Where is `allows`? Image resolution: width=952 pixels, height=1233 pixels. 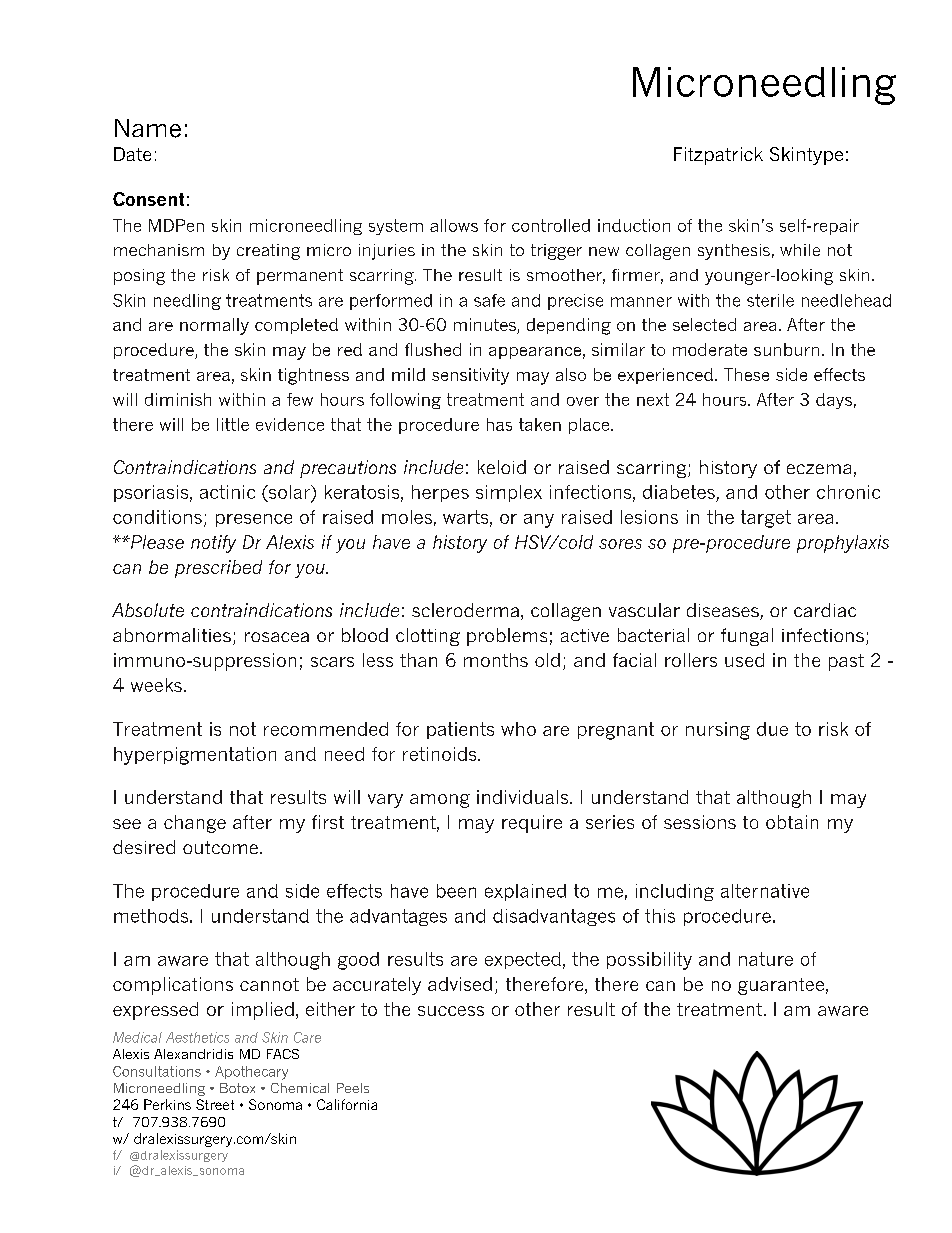 allows is located at coordinates (454, 225).
